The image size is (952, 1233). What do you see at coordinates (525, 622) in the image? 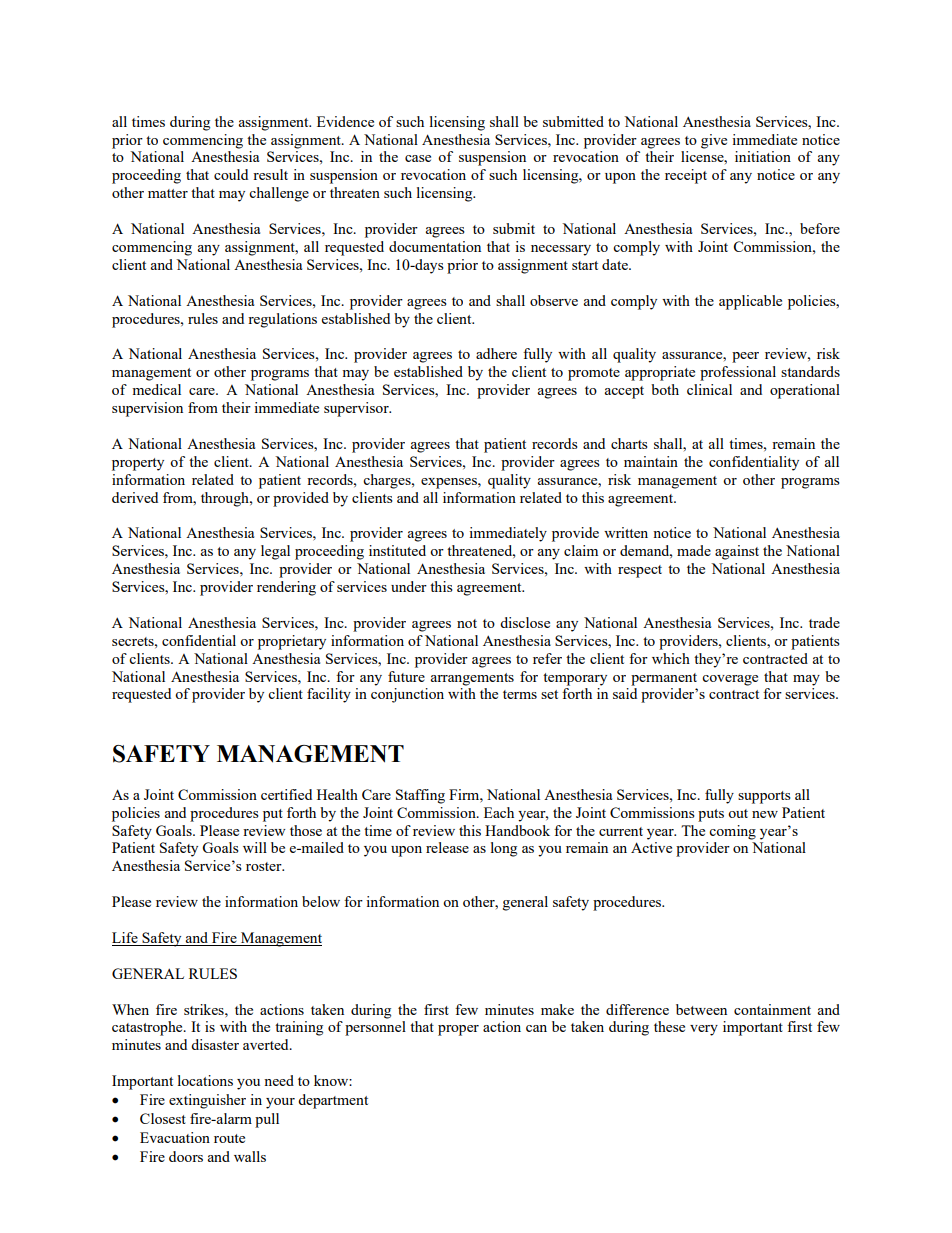
I see `disclose` at bounding box center [525, 622].
